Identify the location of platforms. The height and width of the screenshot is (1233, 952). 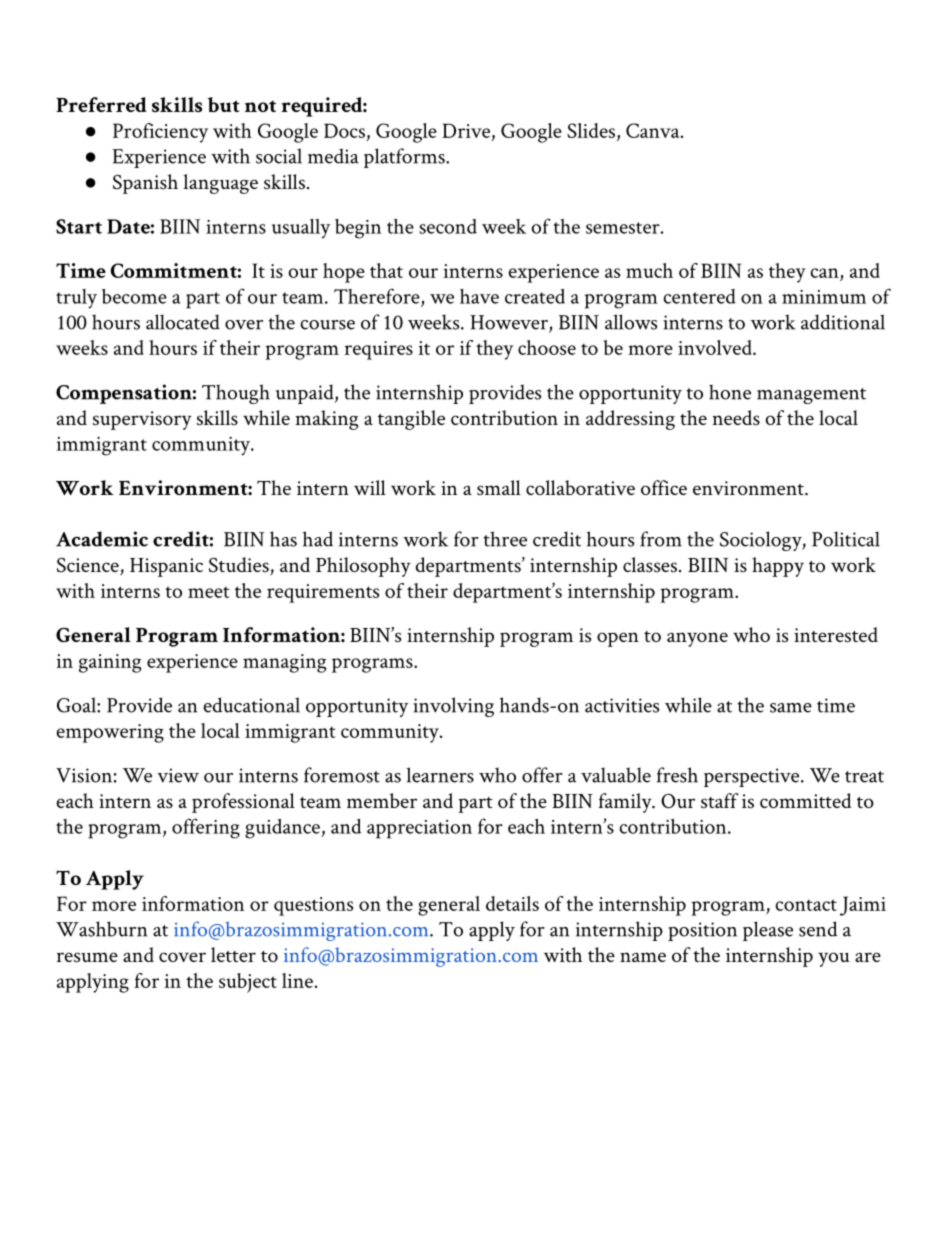
(405, 158).
